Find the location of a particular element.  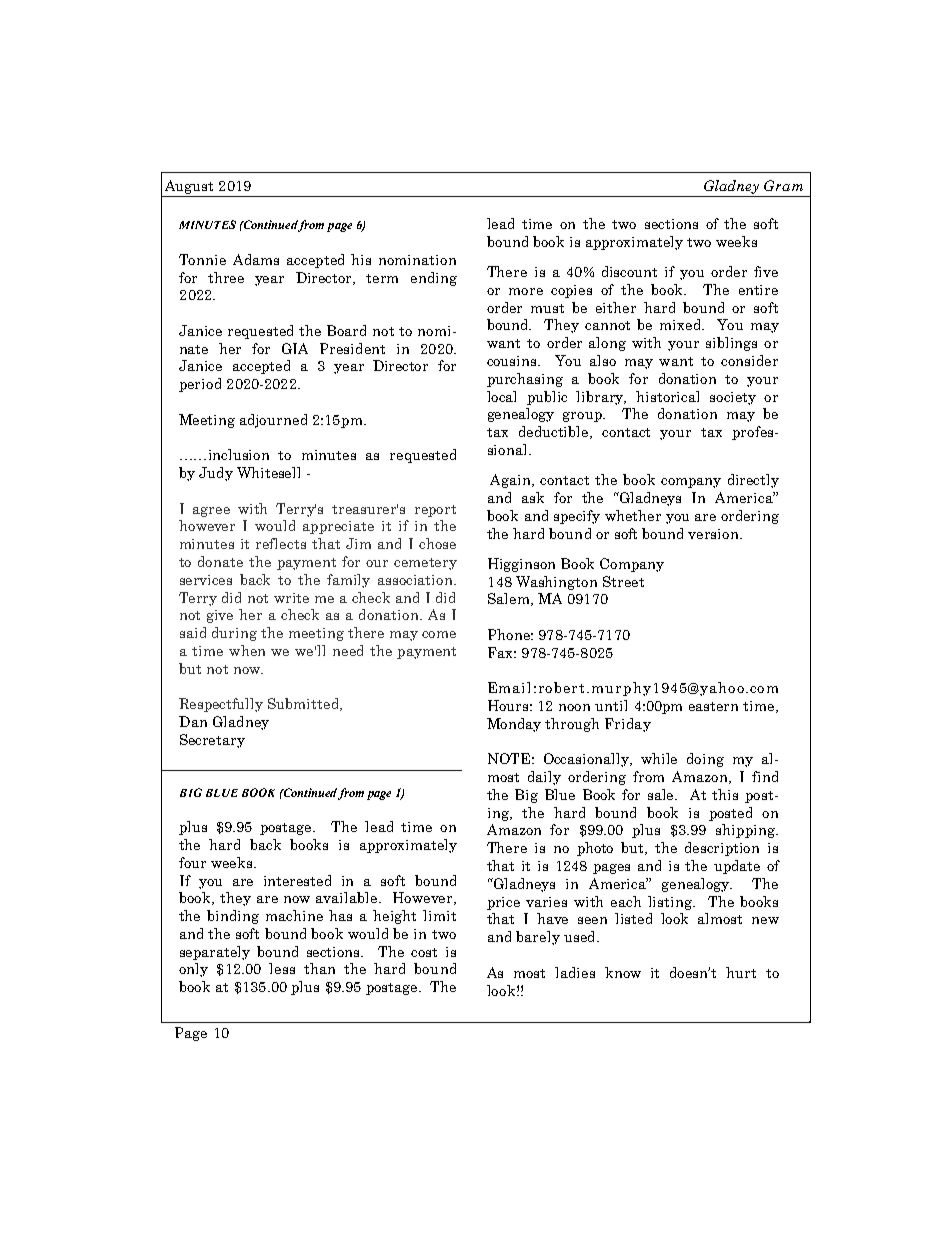

directly is located at coordinates (753, 481).
